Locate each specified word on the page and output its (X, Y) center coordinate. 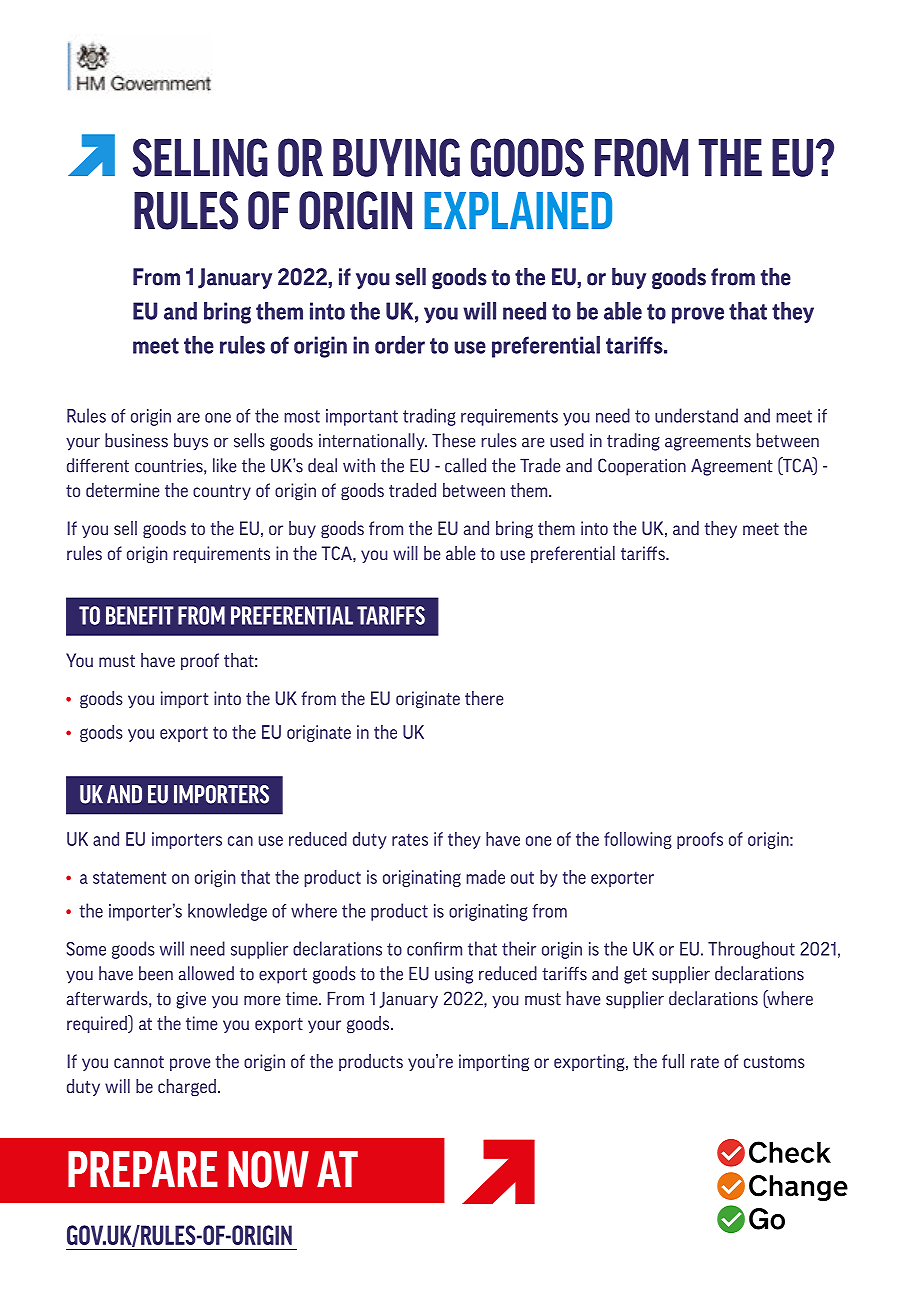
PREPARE (143, 1169)
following (638, 840)
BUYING (396, 157)
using (454, 975)
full (673, 1061)
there (484, 698)
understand (696, 415)
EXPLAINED (518, 210)
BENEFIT (139, 615)
